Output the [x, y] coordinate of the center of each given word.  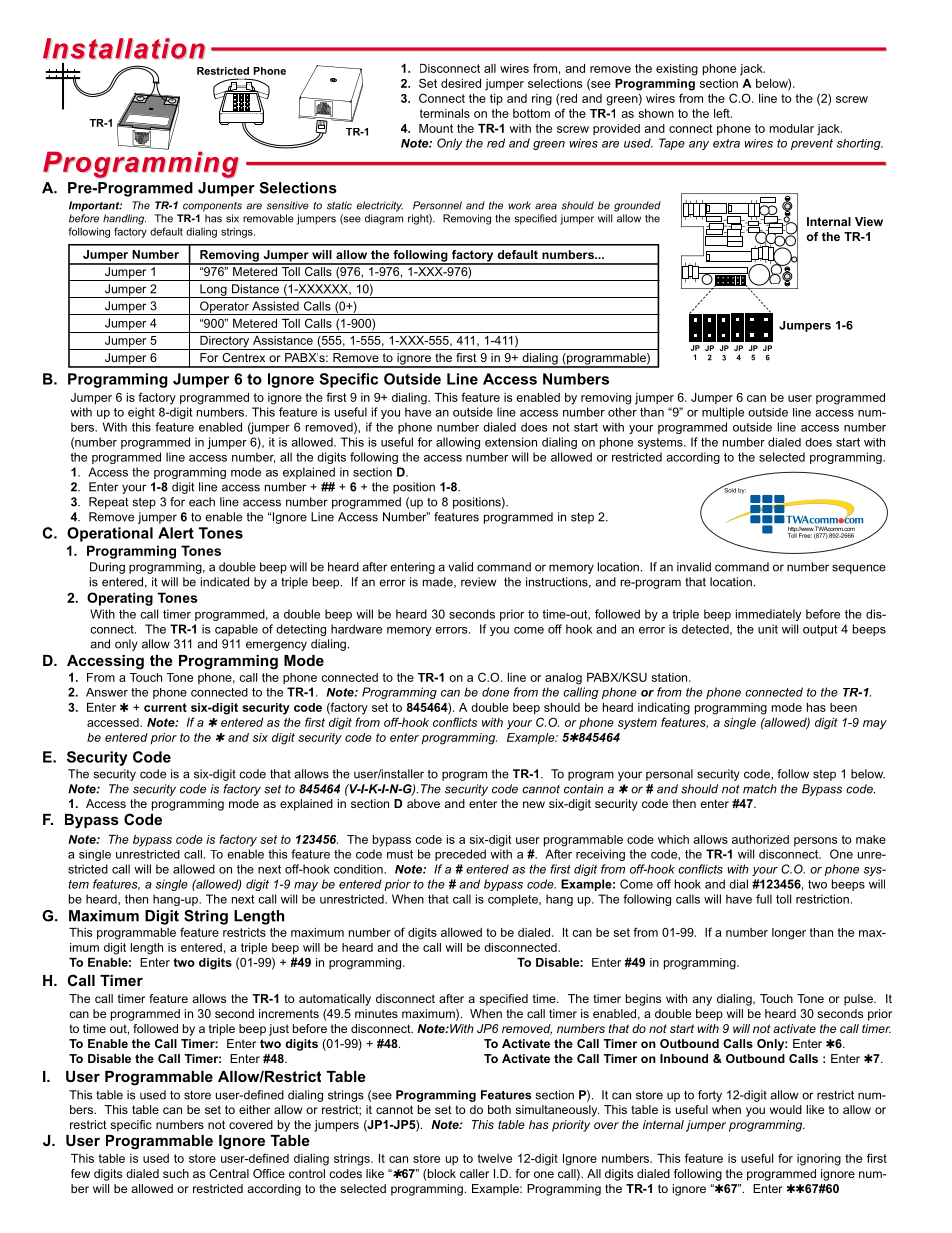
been [843, 707]
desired [461, 83]
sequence [859, 569]
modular [792, 128]
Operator [224, 308]
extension [511, 442]
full [764, 899]
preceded [460, 855]
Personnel [437, 205]
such [176, 1173]
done [495, 692]
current [165, 707]
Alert [176, 533]
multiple [723, 413]
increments [289, 1013]
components [212, 207]
